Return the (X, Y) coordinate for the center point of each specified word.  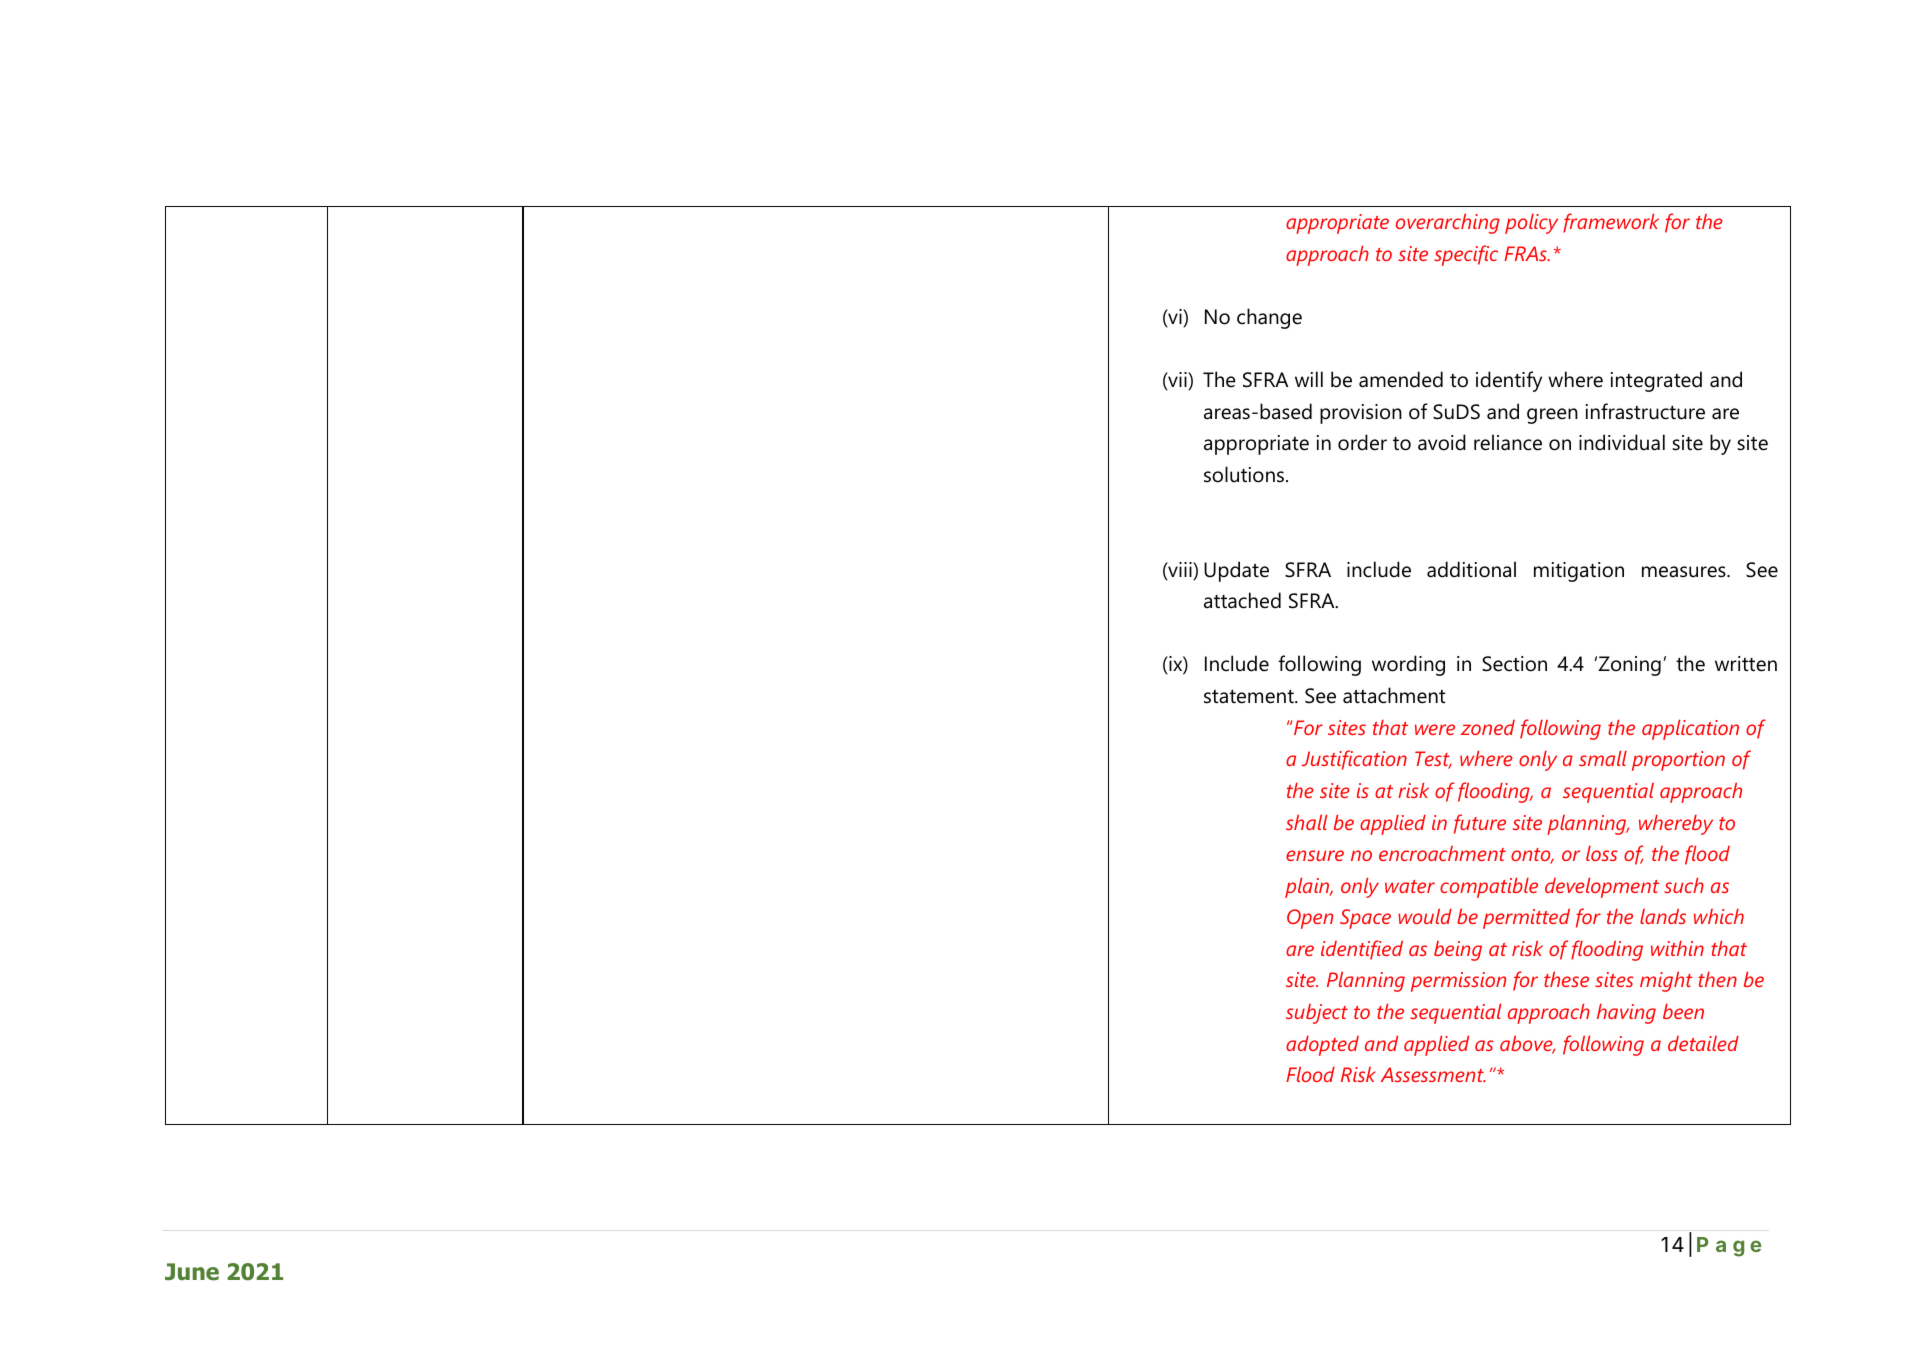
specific (1466, 255)
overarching (1448, 224)
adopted (1322, 1046)
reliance (1508, 442)
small (1603, 758)
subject (1317, 1014)
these (1566, 979)
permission (1458, 982)
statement (1250, 697)
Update (1236, 571)
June (192, 1272)
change (1269, 318)
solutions (1244, 474)
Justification (1354, 760)
